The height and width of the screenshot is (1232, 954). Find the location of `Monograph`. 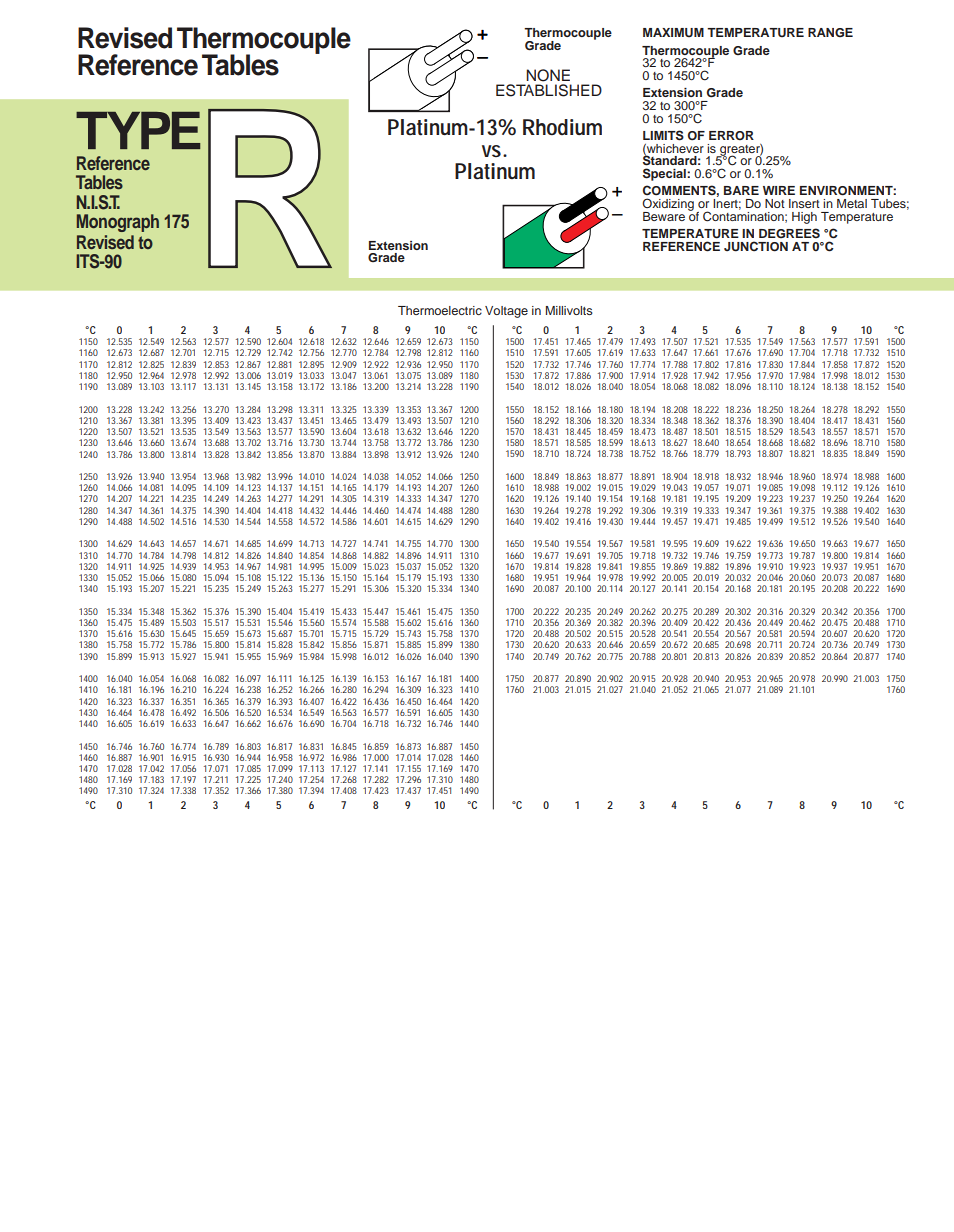

Monograph is located at coordinates (118, 223).
